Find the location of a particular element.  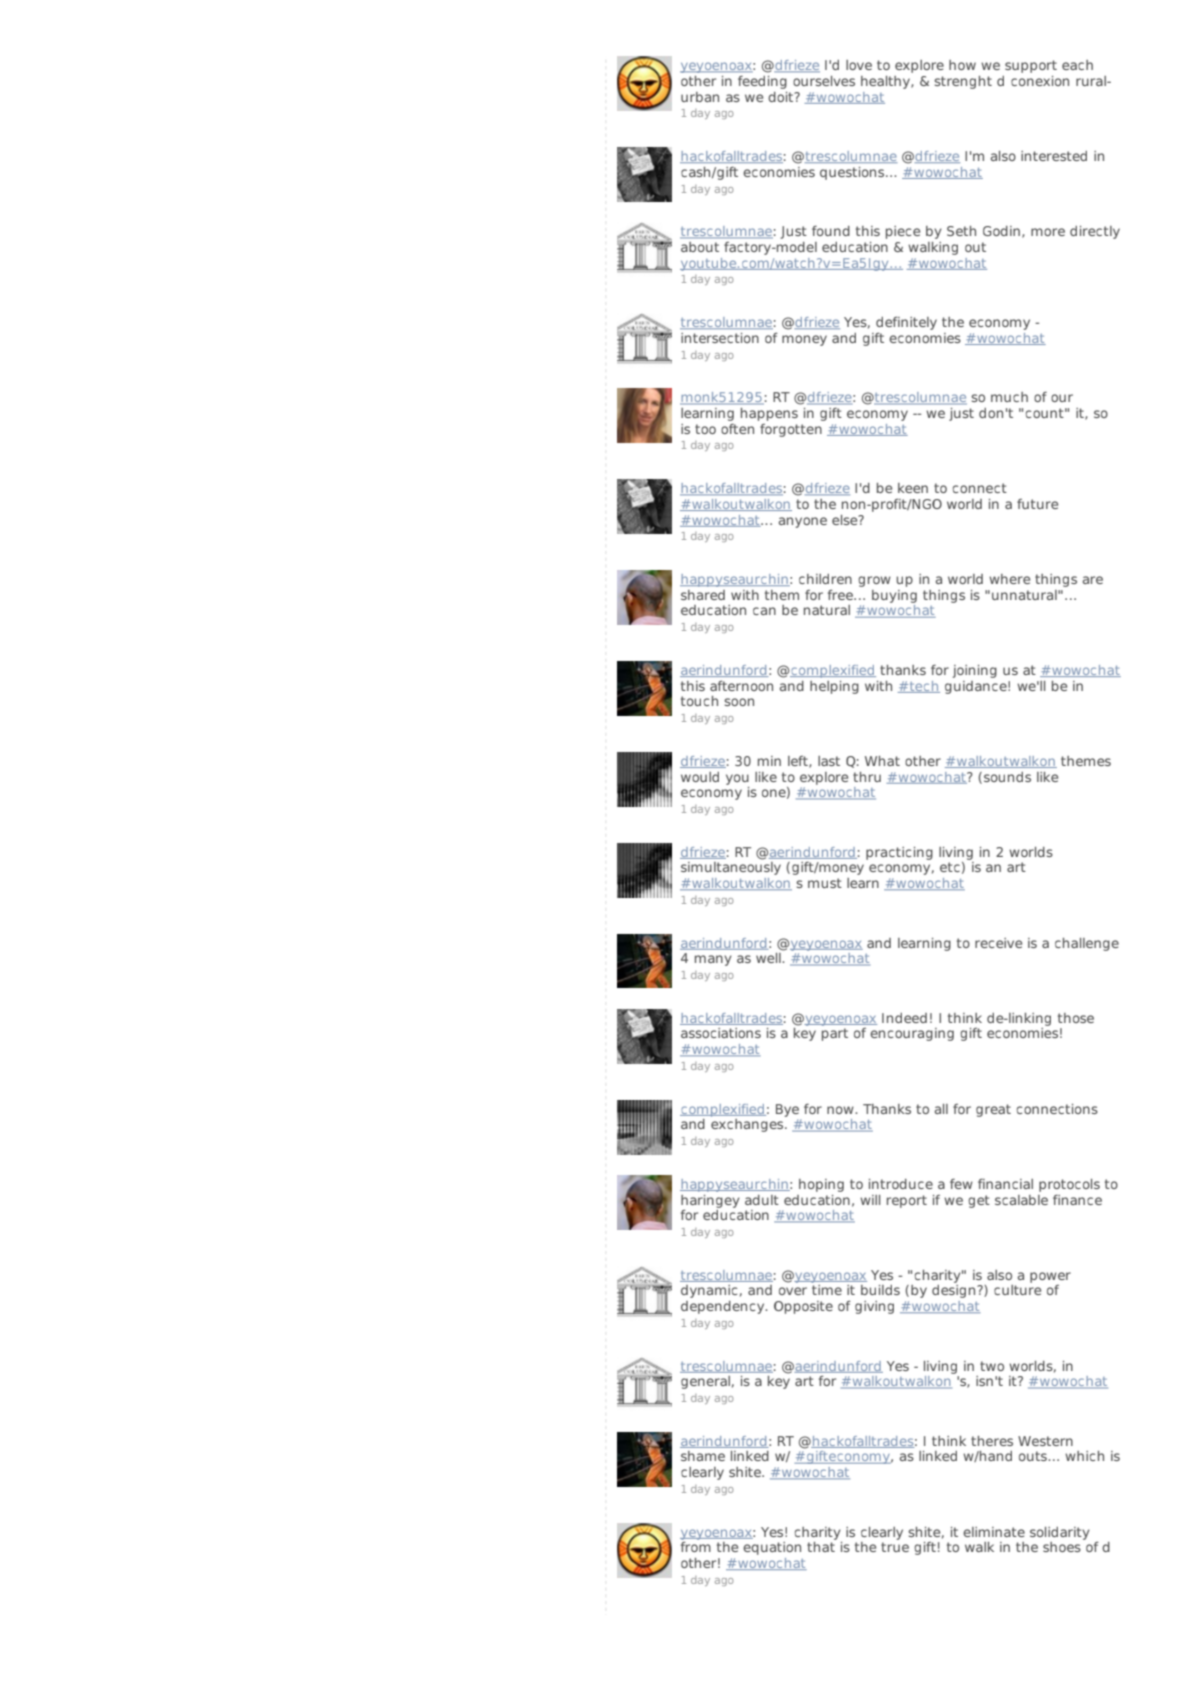

love is located at coordinates (859, 65).
